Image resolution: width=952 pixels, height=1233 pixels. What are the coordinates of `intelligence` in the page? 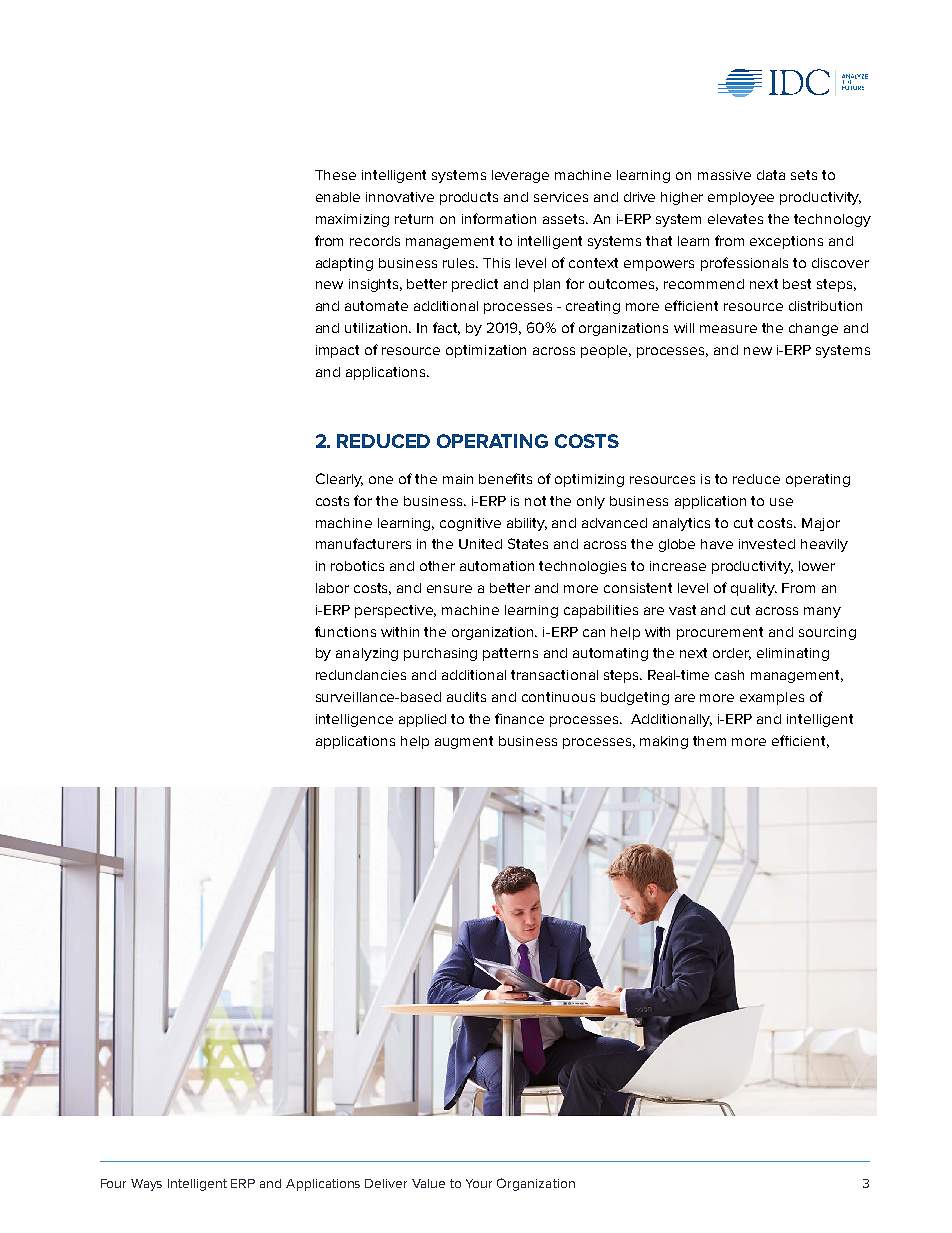 It's located at (354, 720).
